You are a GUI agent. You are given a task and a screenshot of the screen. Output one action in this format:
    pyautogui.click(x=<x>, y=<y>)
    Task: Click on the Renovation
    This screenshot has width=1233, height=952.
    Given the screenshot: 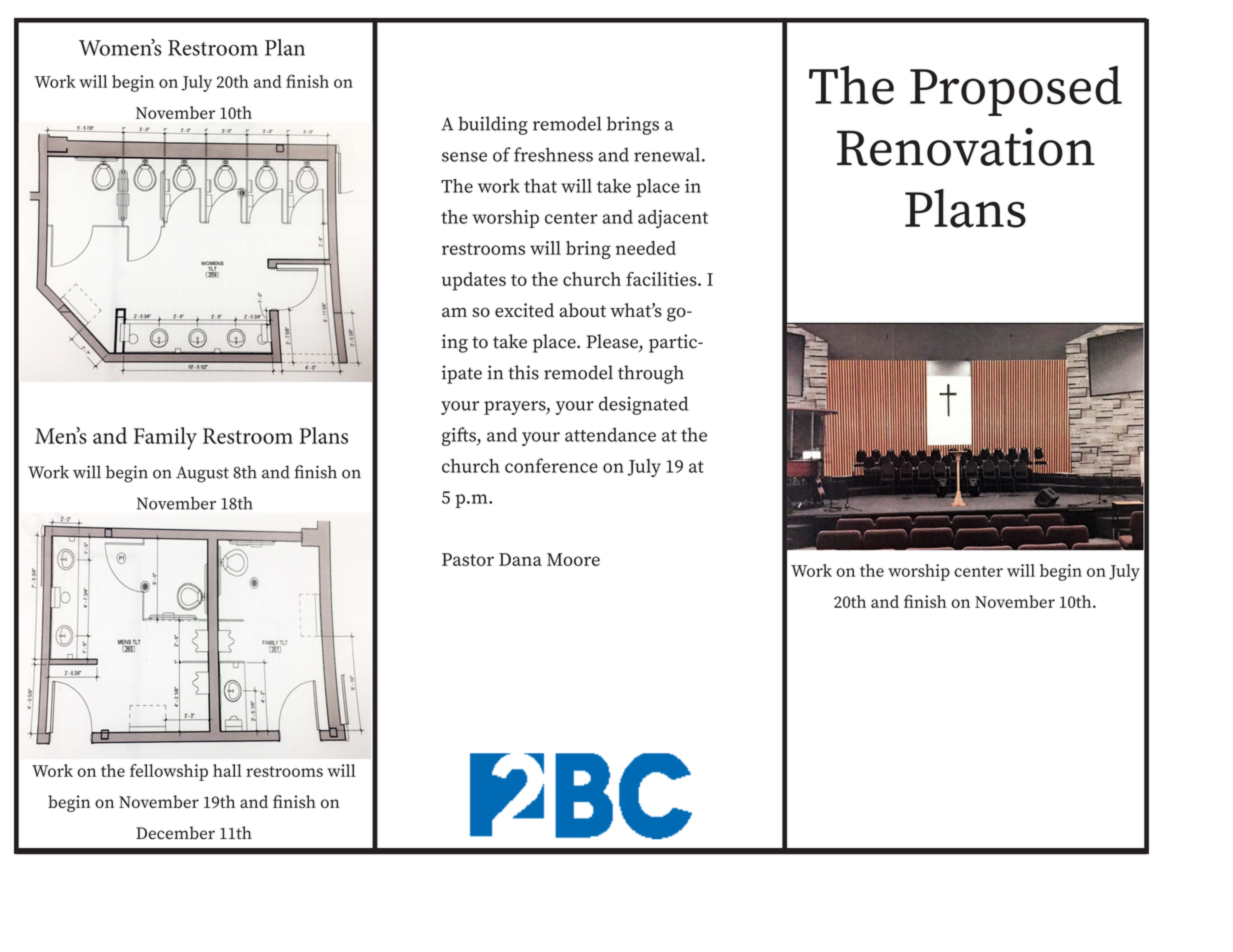 What is the action you would take?
    pyautogui.click(x=966, y=147)
